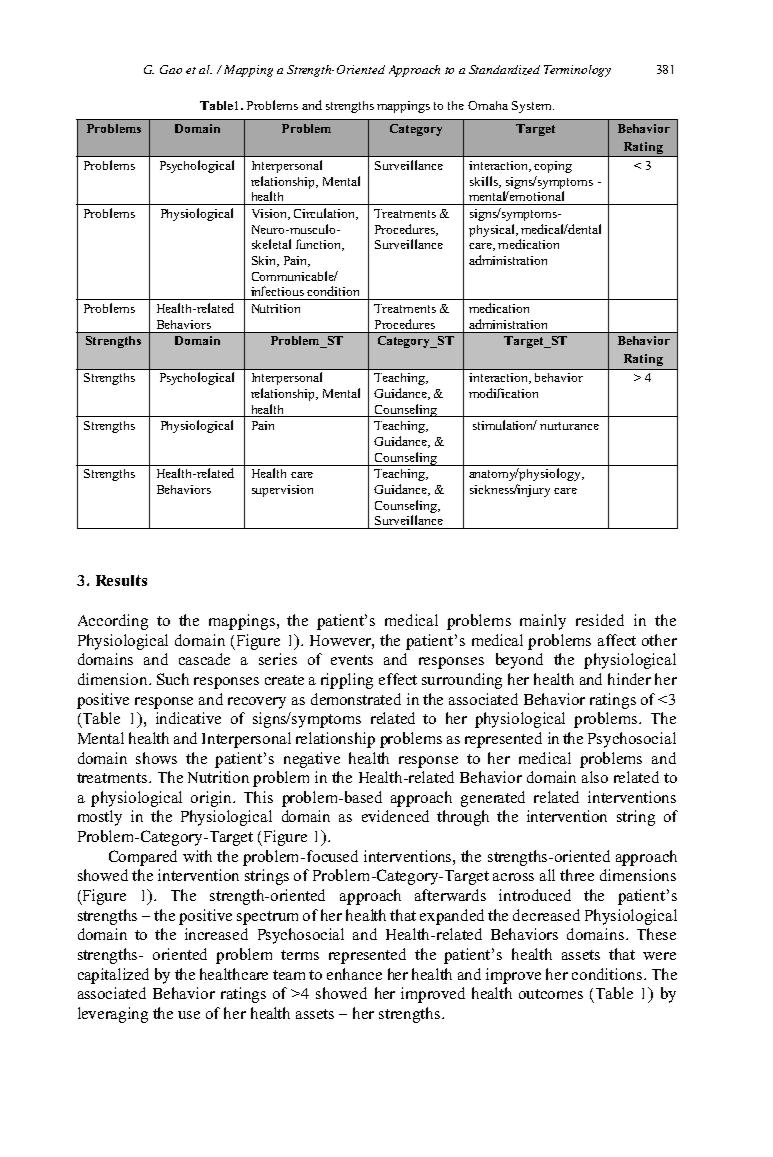  I want to click on shows, so click(156, 758).
